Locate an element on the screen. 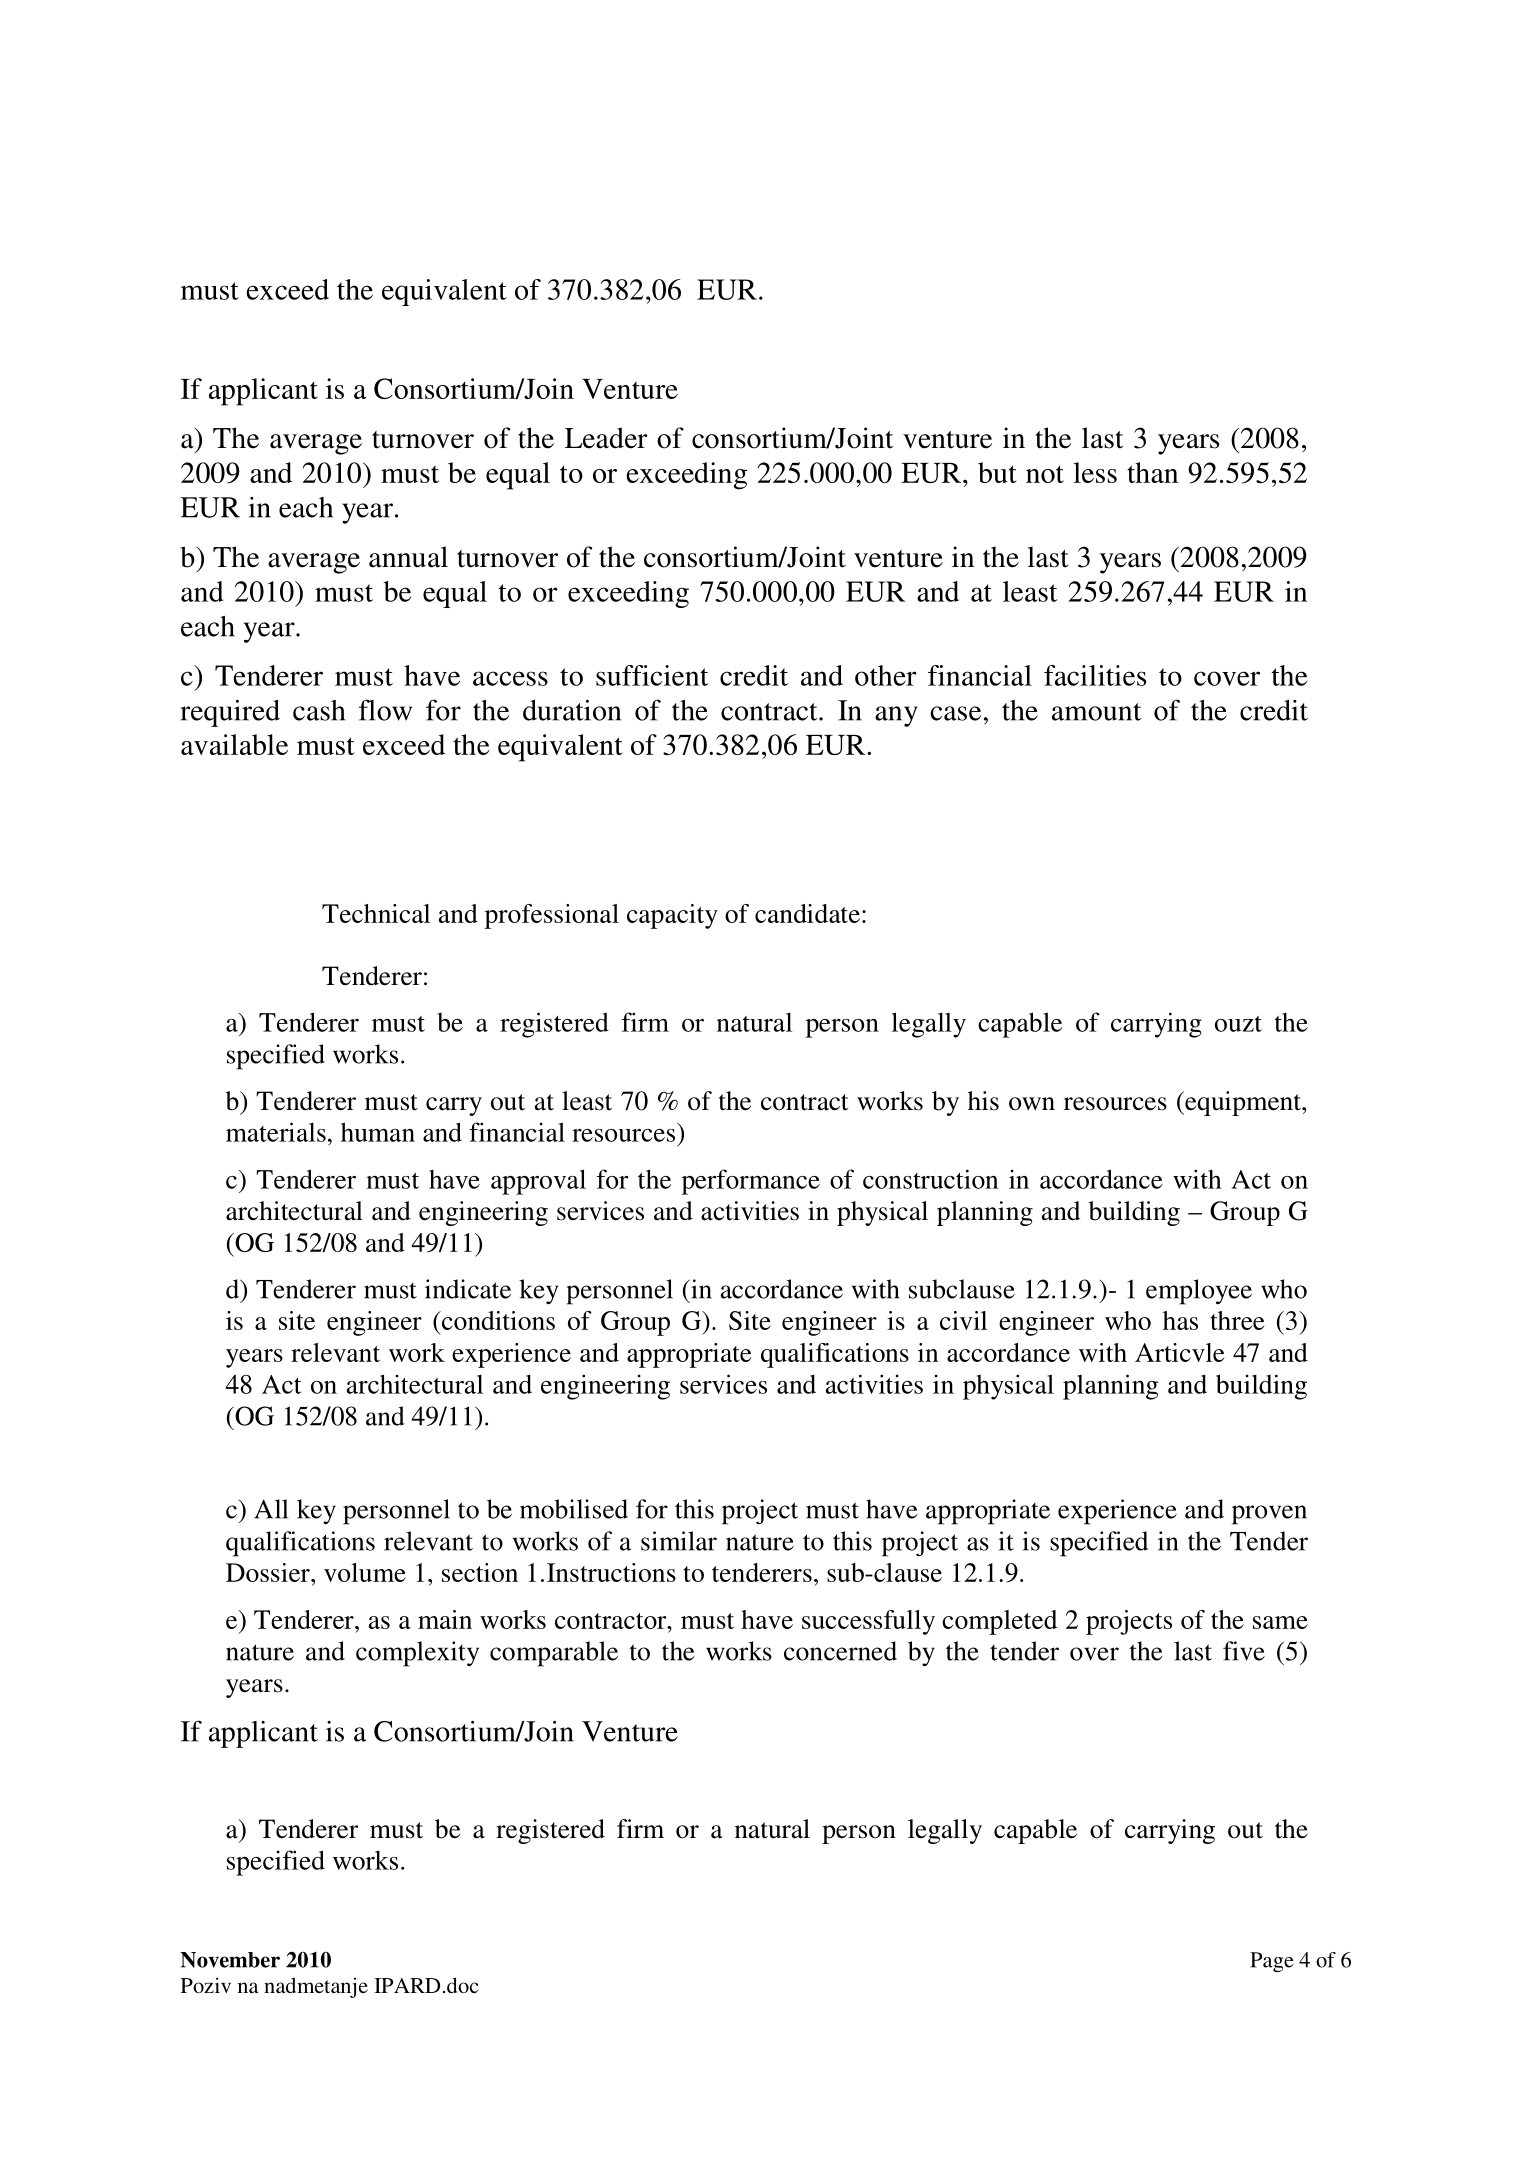  annual is located at coordinates (408, 557).
